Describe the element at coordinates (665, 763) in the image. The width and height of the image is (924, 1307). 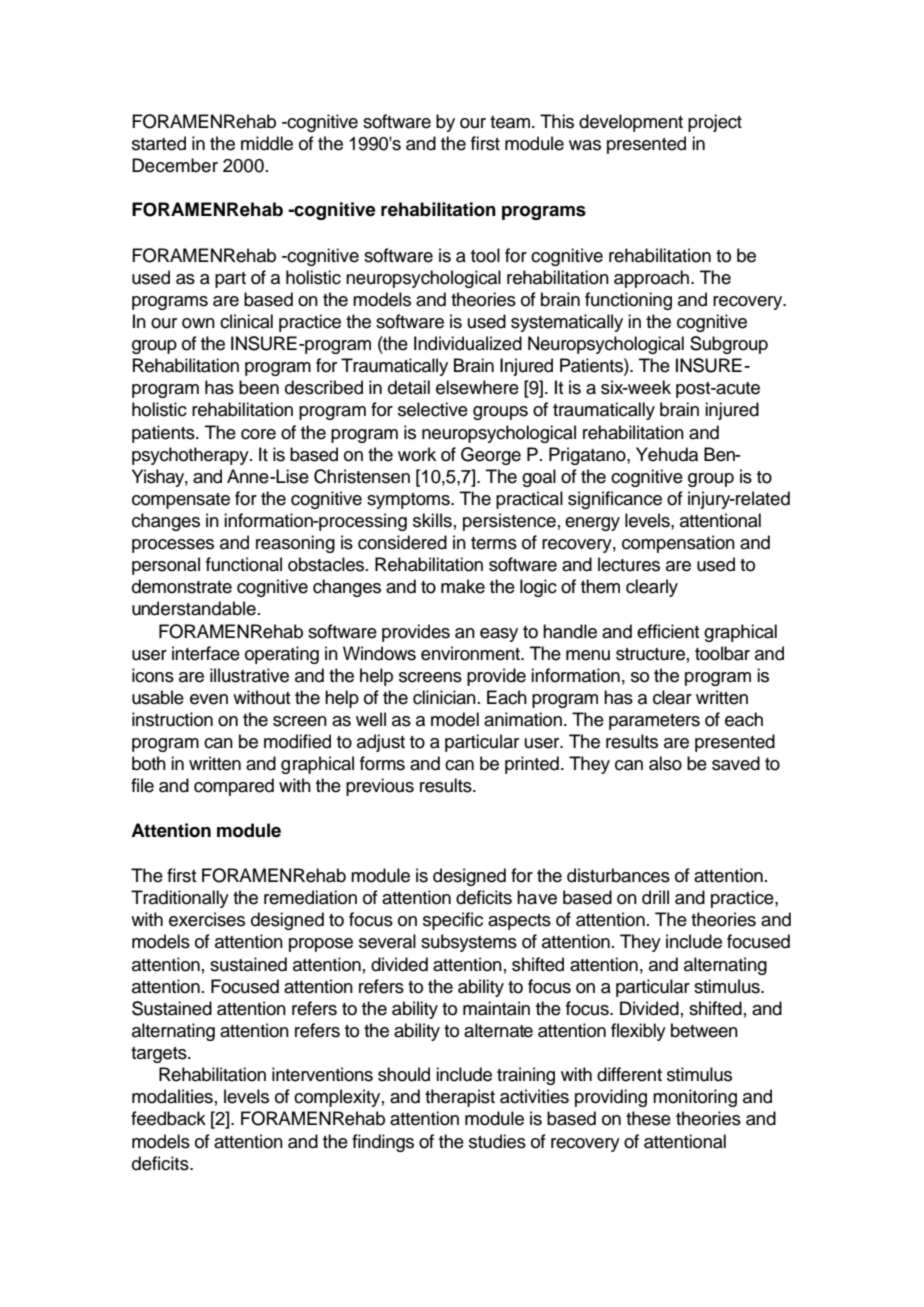
I see `also` at that location.
